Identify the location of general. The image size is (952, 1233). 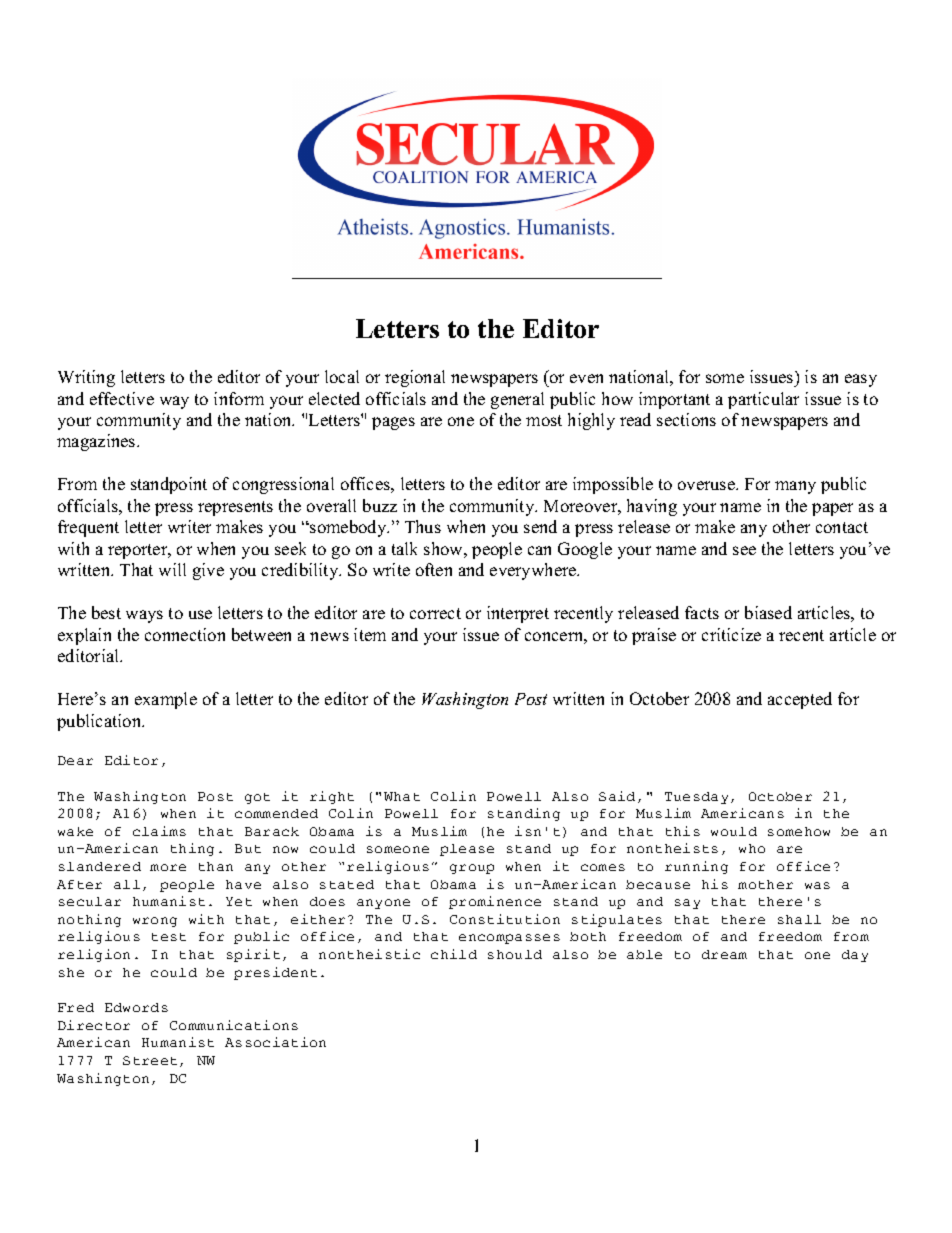
(517, 400).
